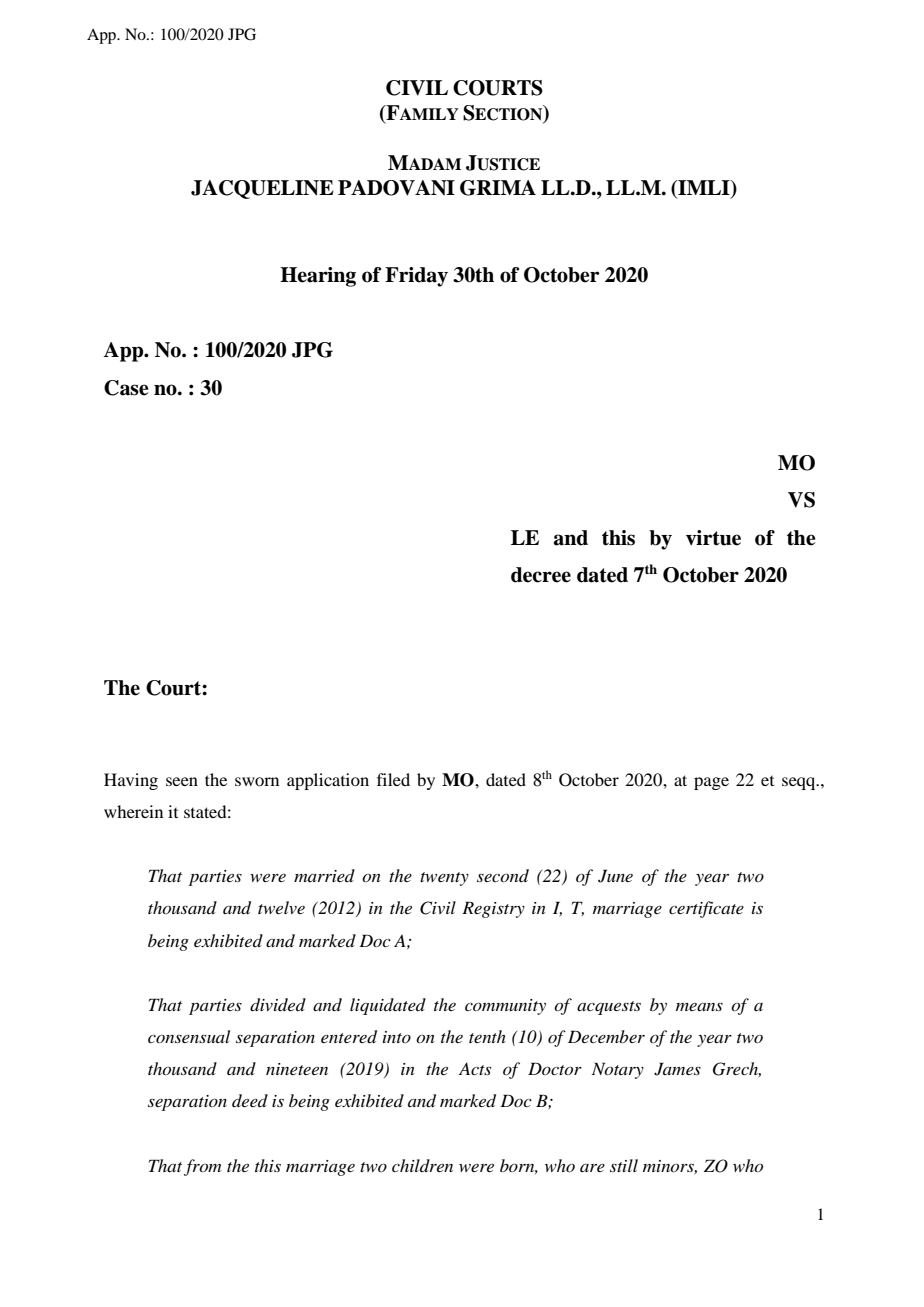  Describe the element at coordinates (262, 189) in the document. I see `JACQUELINE` at that location.
